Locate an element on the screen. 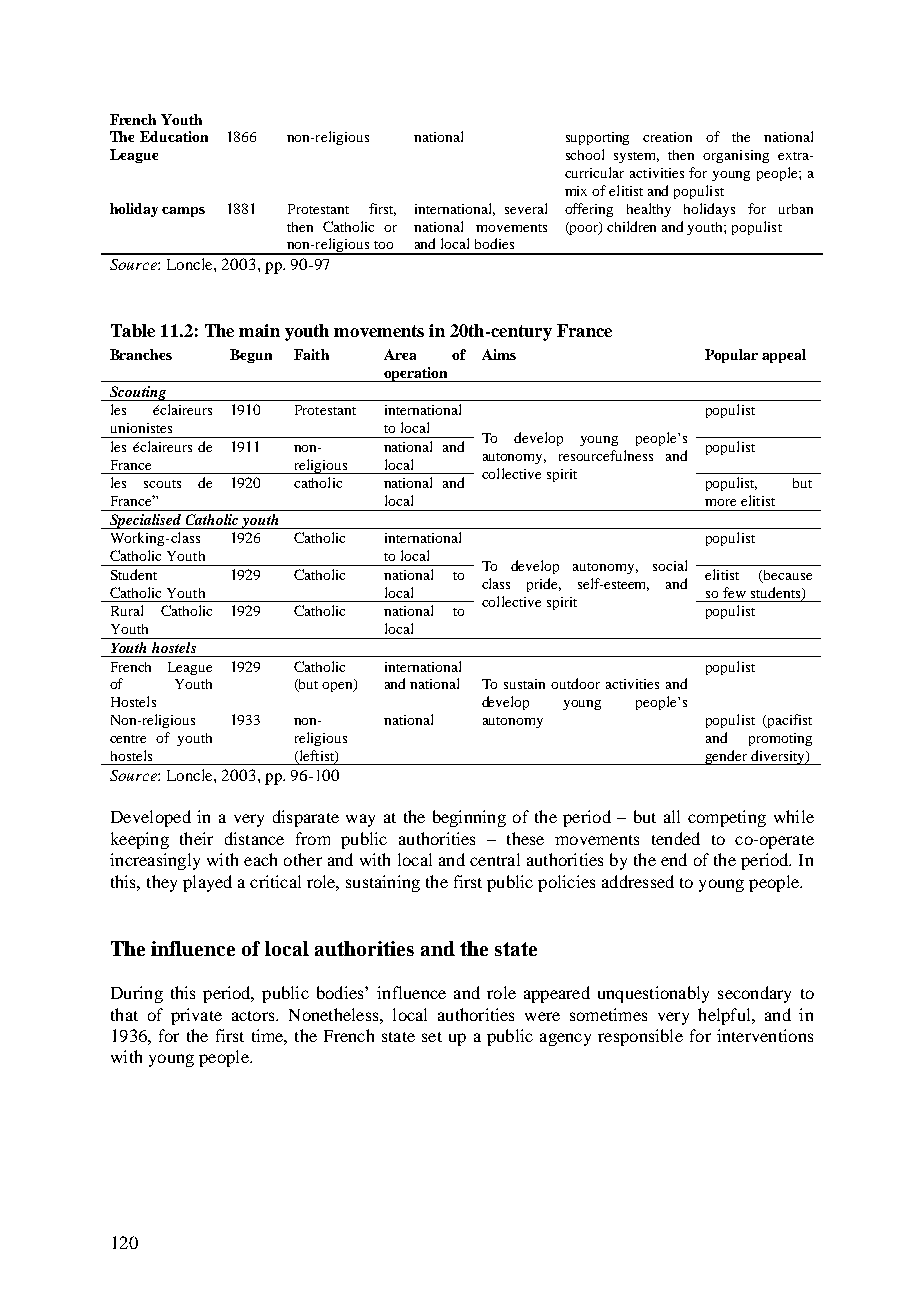  several is located at coordinates (526, 208).
